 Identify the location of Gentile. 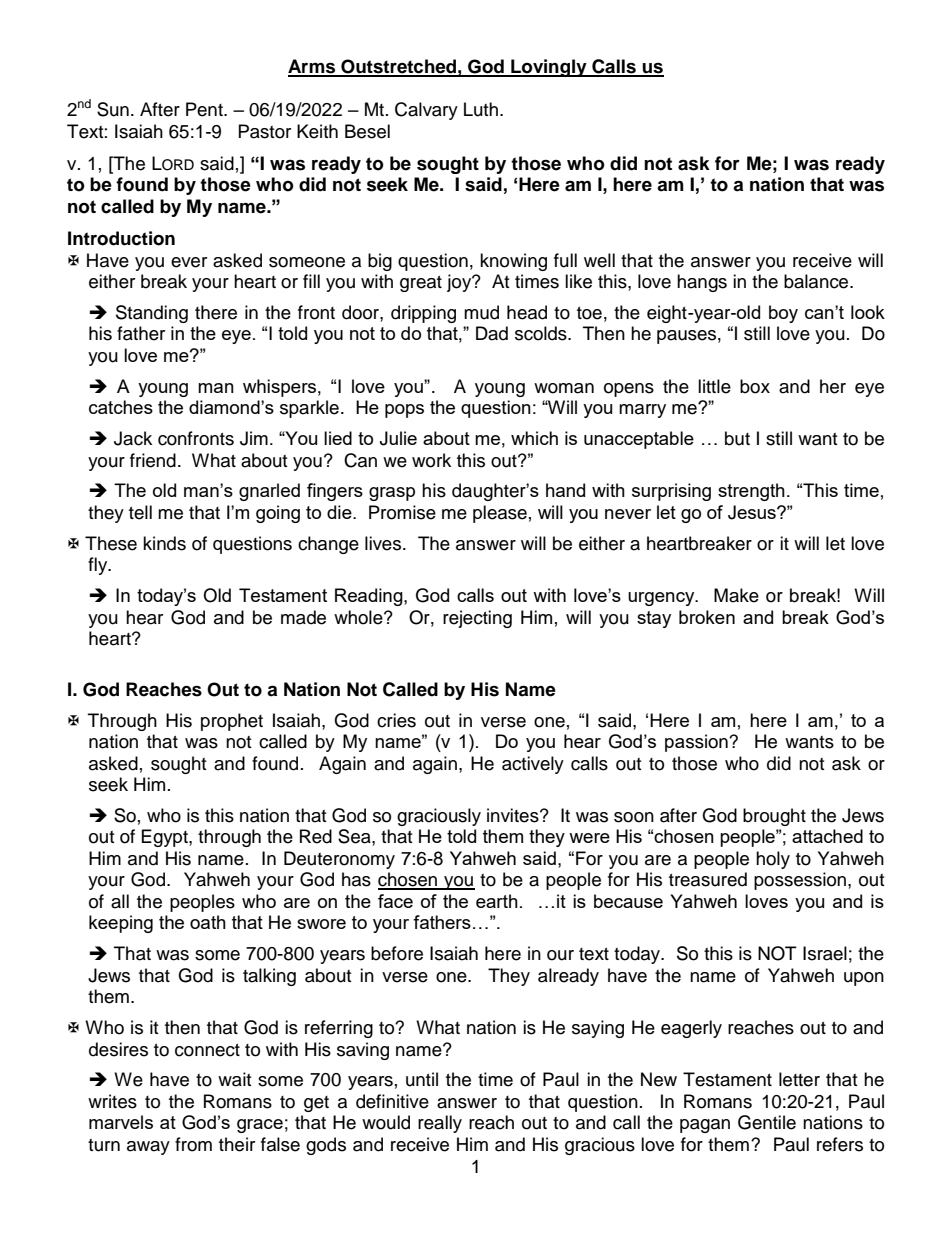
(767, 1122).
